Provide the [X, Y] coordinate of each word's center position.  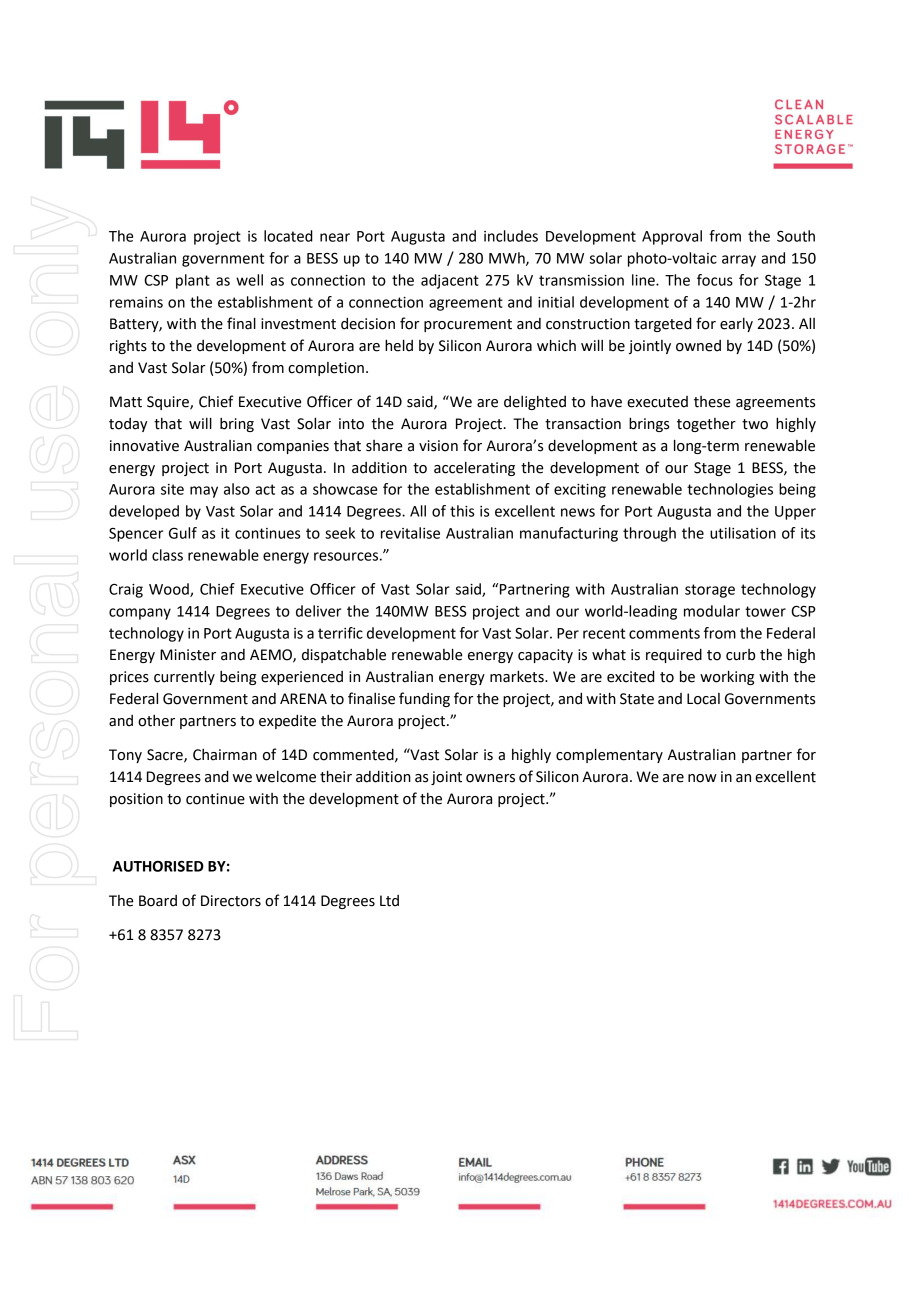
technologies [730, 490]
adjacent [450, 281]
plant [193, 281]
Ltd [389, 901]
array [739, 261]
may [204, 492]
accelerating [474, 469]
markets [518, 676]
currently [184, 677]
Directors [231, 901]
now [702, 778]
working [727, 677]
